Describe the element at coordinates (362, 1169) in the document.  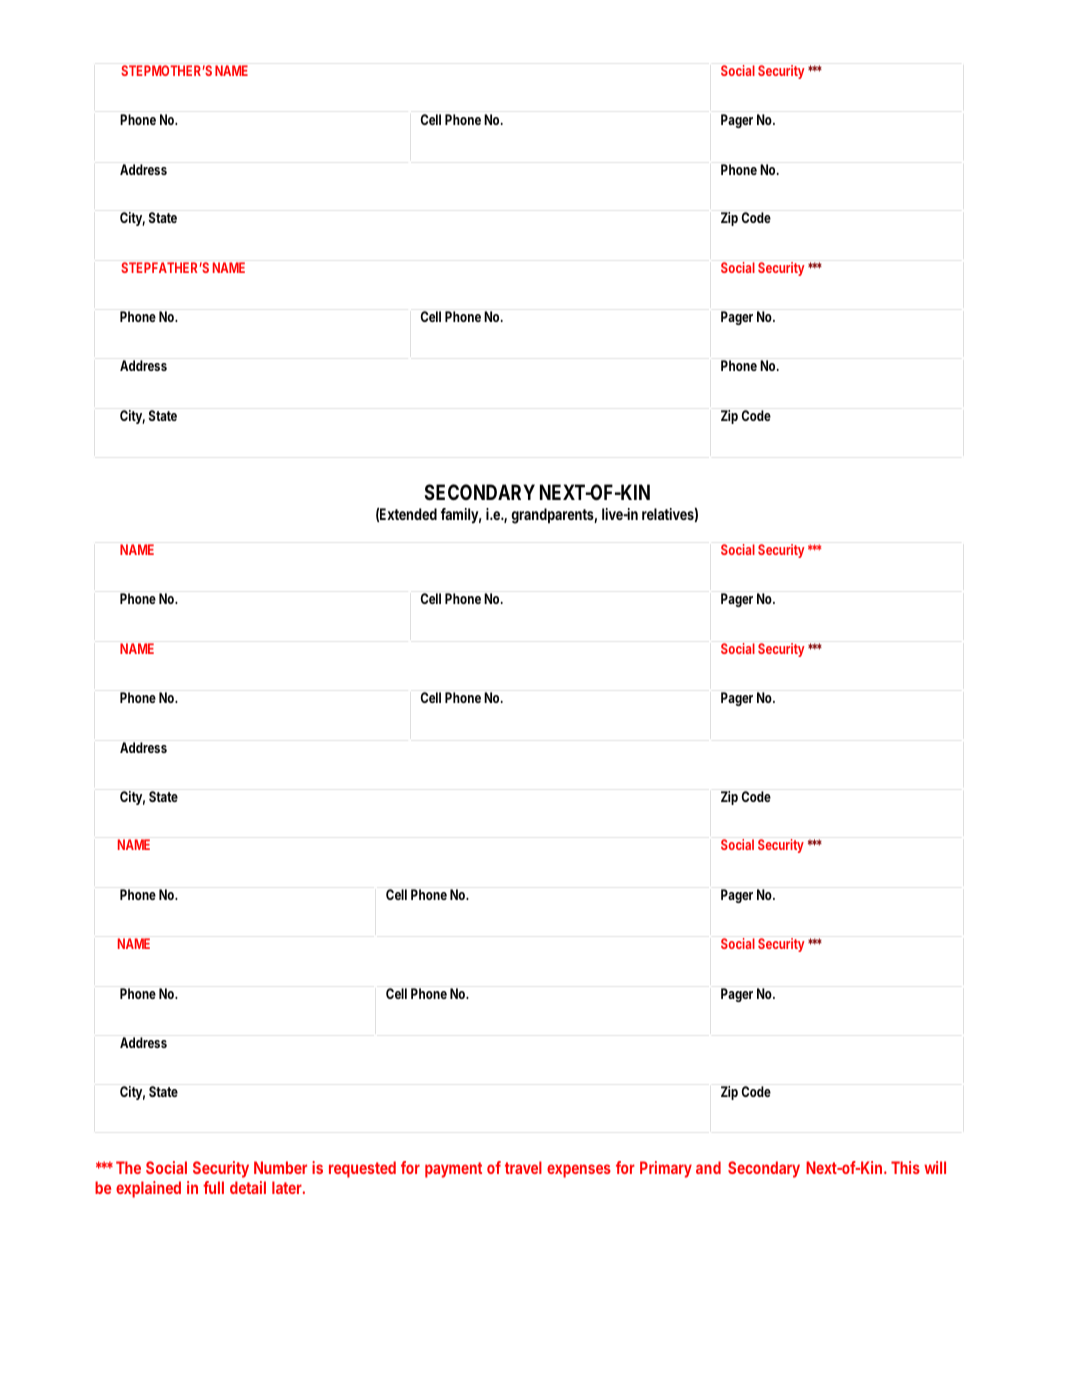
I see `requested` at that location.
